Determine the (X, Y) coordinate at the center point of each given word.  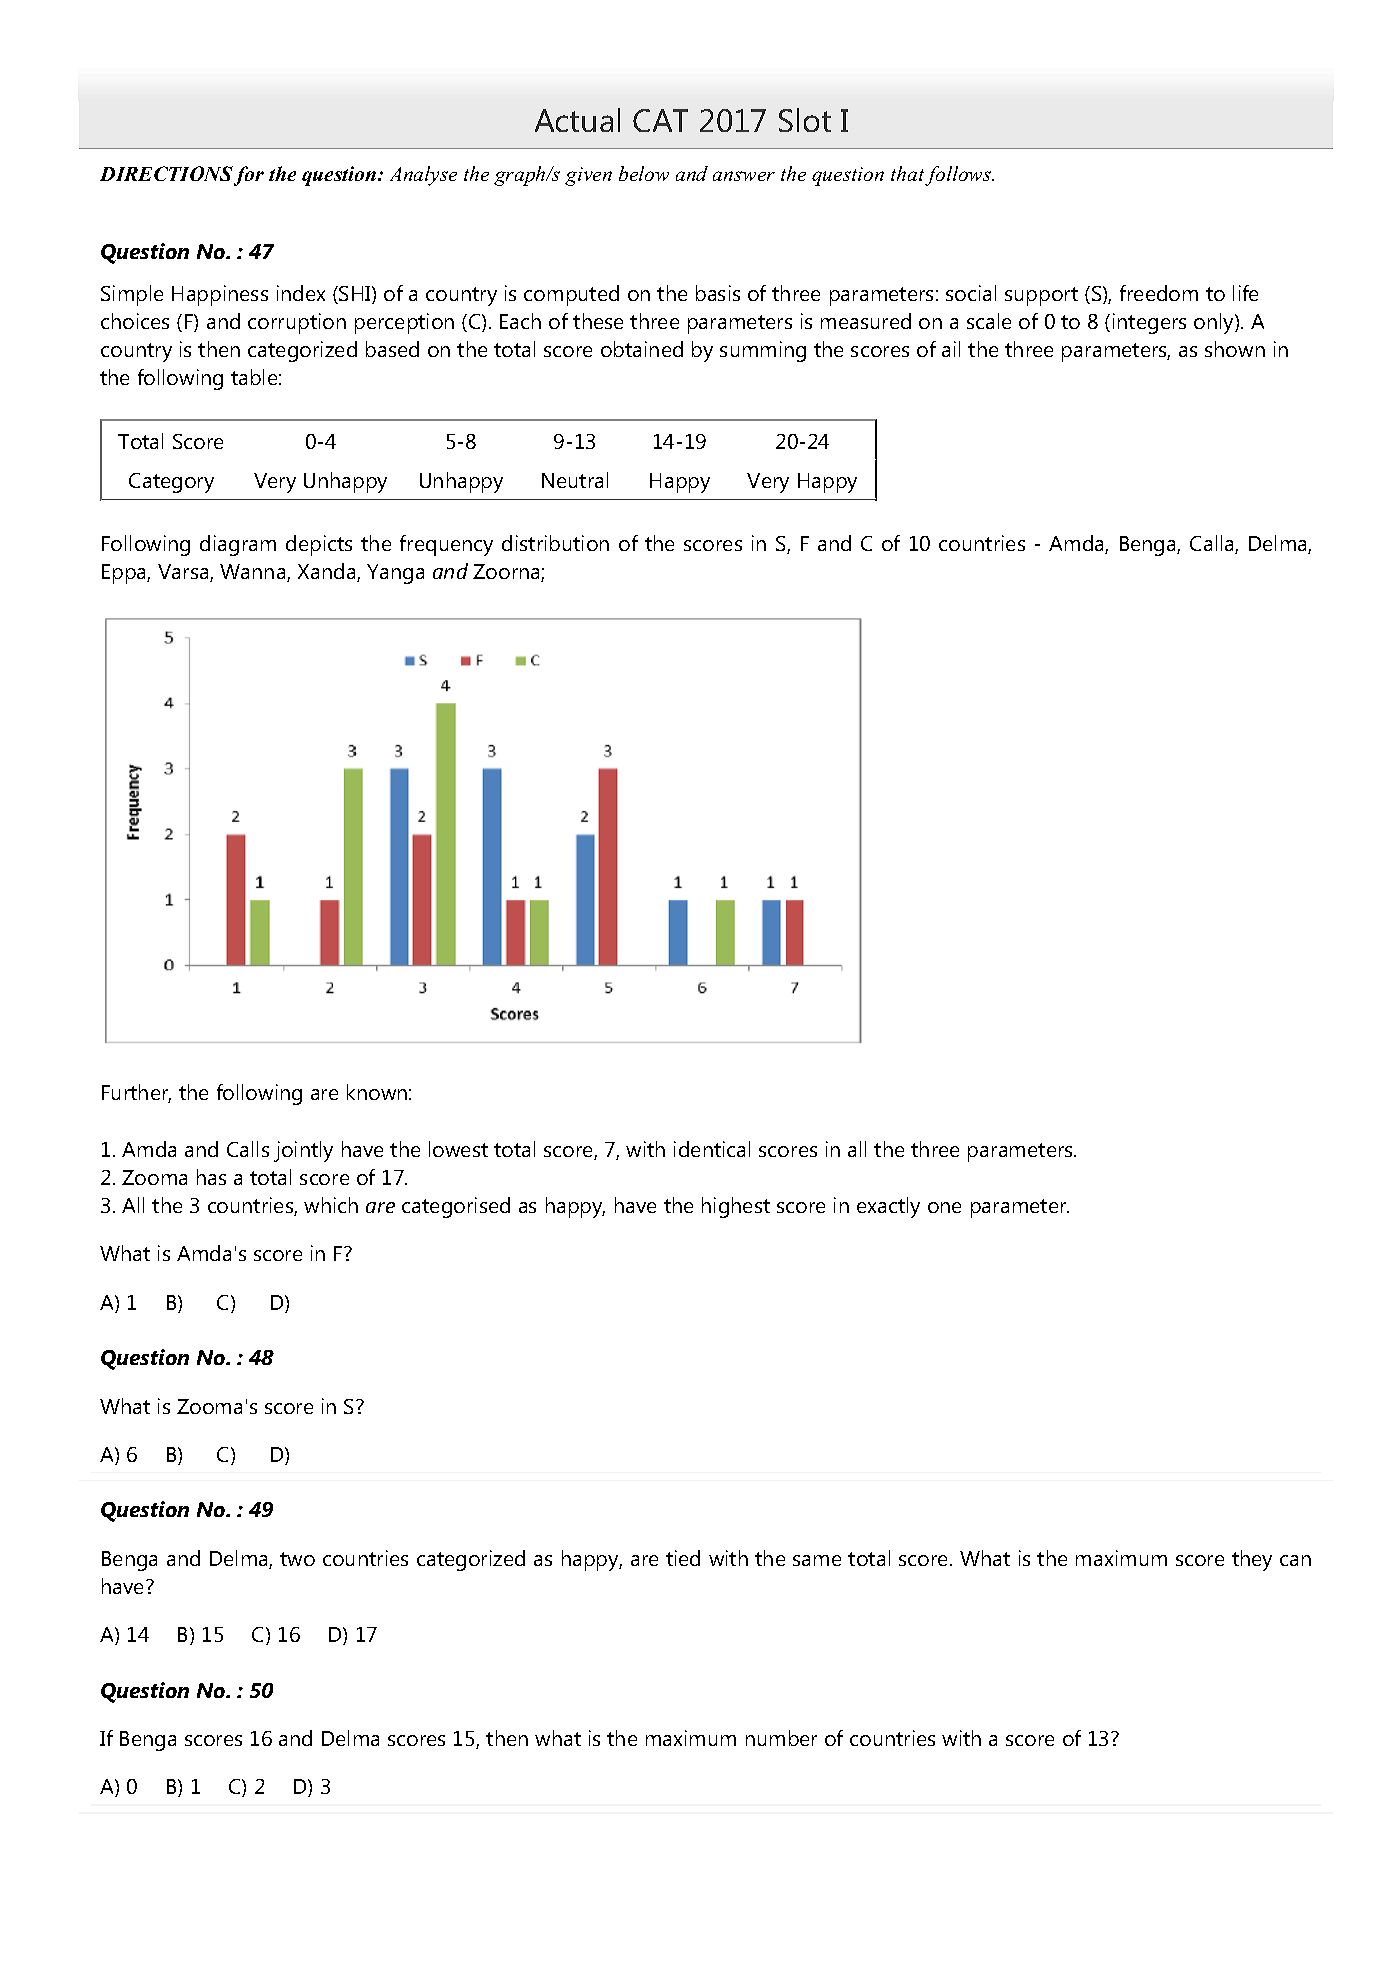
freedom (1159, 293)
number (781, 1738)
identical (712, 1149)
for (249, 176)
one (944, 1207)
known (377, 1092)
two (297, 1559)
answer (744, 176)
